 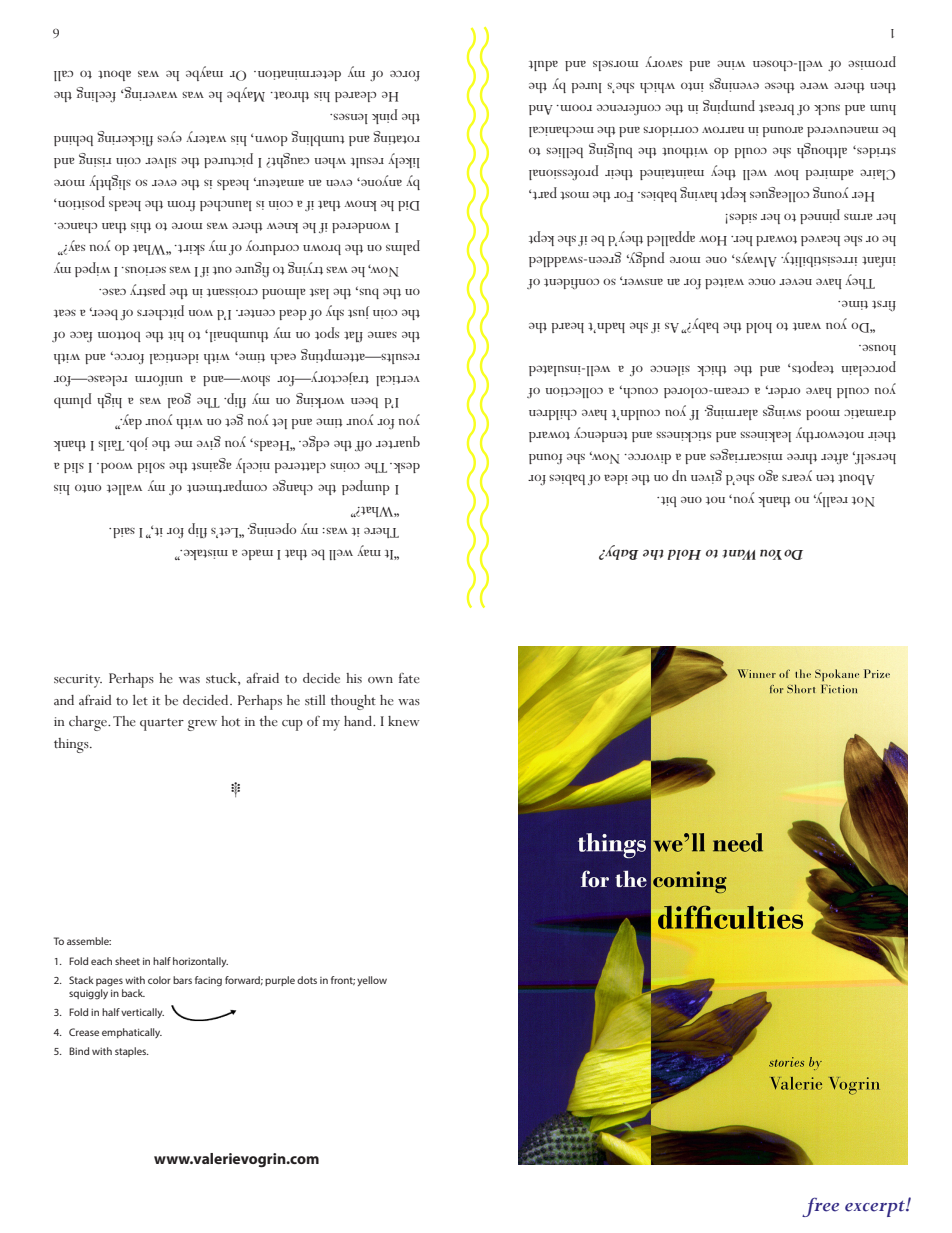 What do you see at coordinates (84, 1032) in the image?
I see `Crease` at bounding box center [84, 1032].
